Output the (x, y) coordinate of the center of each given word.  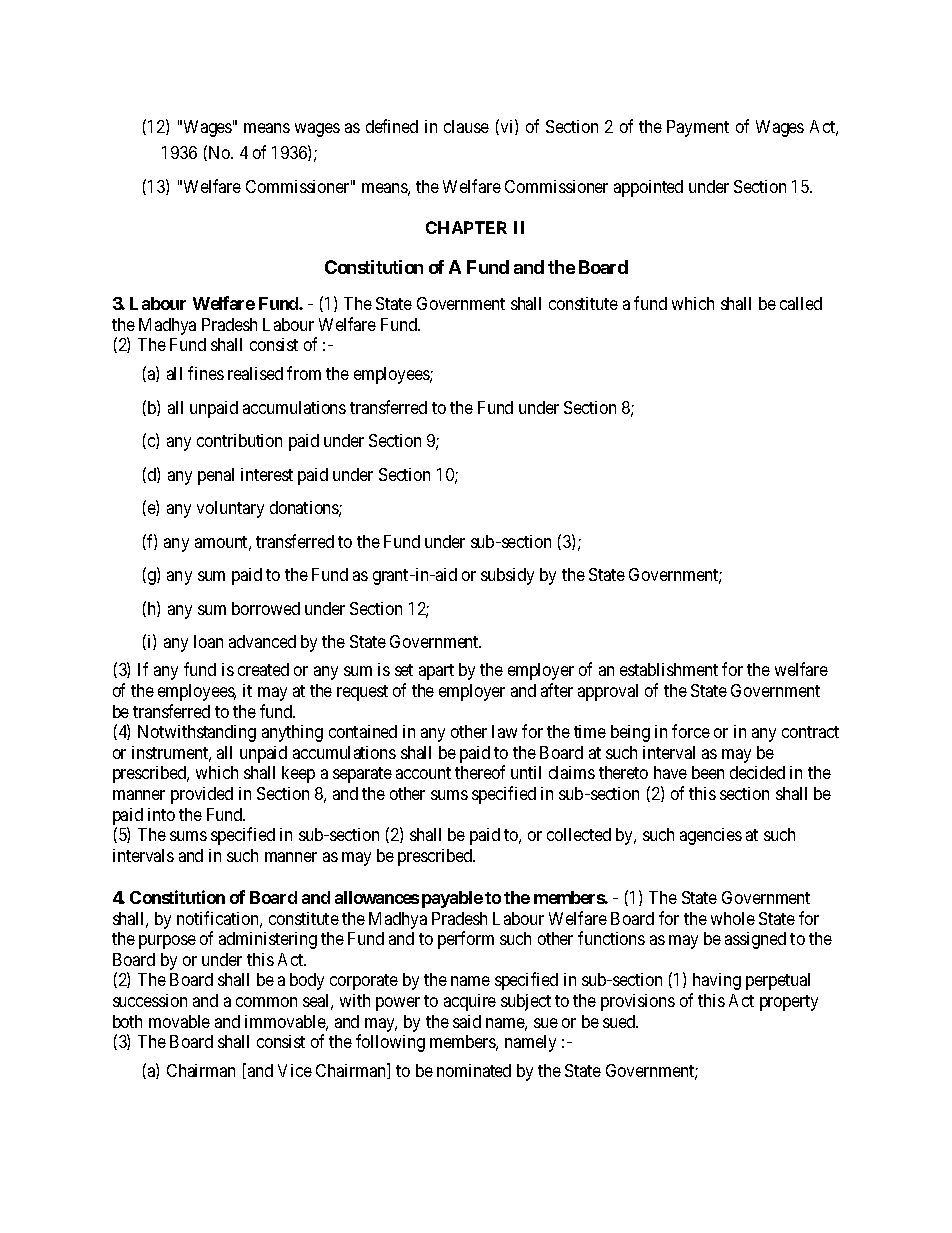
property (789, 1003)
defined (392, 126)
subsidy (507, 576)
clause (466, 126)
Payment (698, 128)
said (467, 1021)
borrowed (266, 608)
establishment (669, 669)
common (266, 1002)
